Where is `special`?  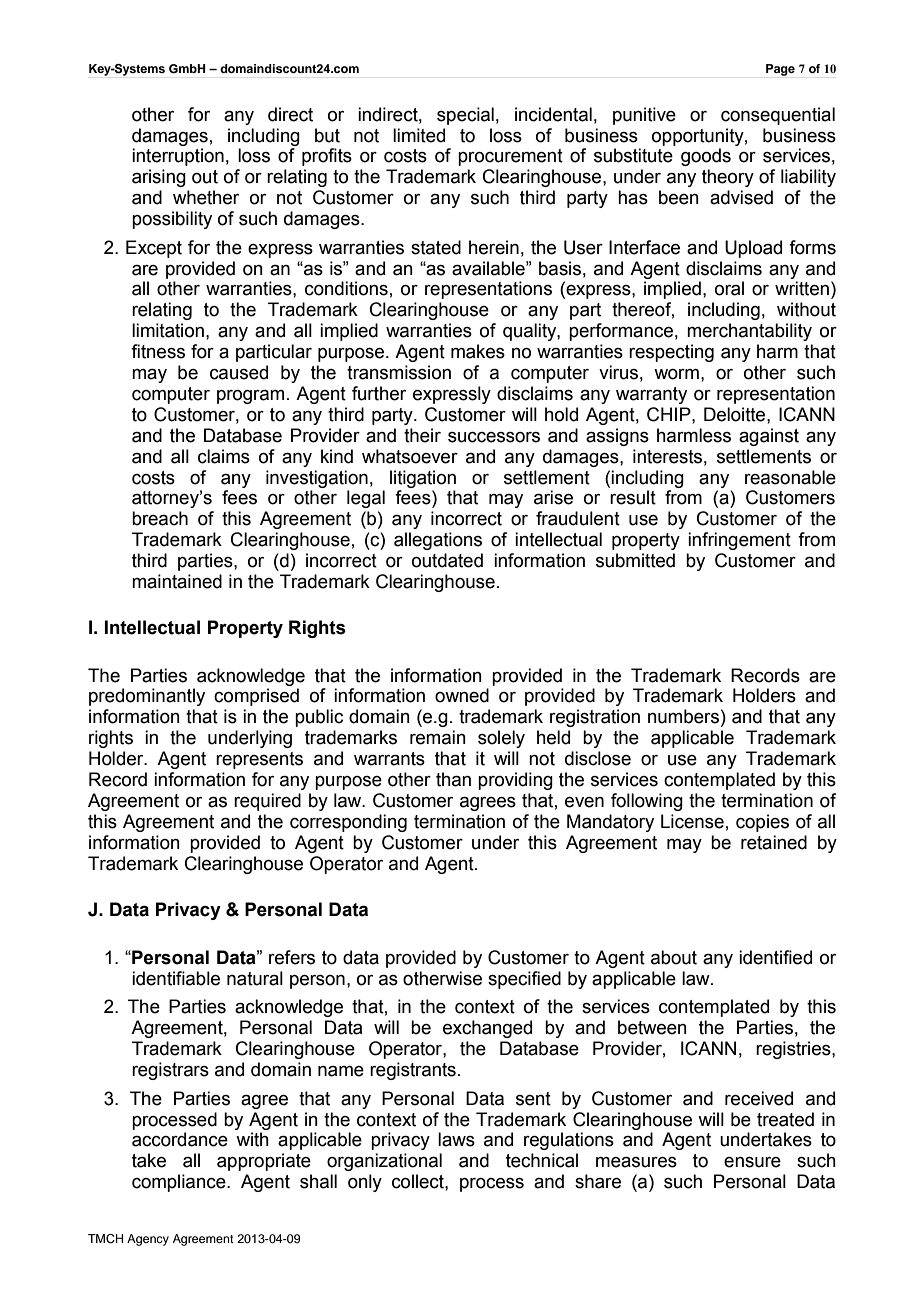
special is located at coordinates (465, 116).
